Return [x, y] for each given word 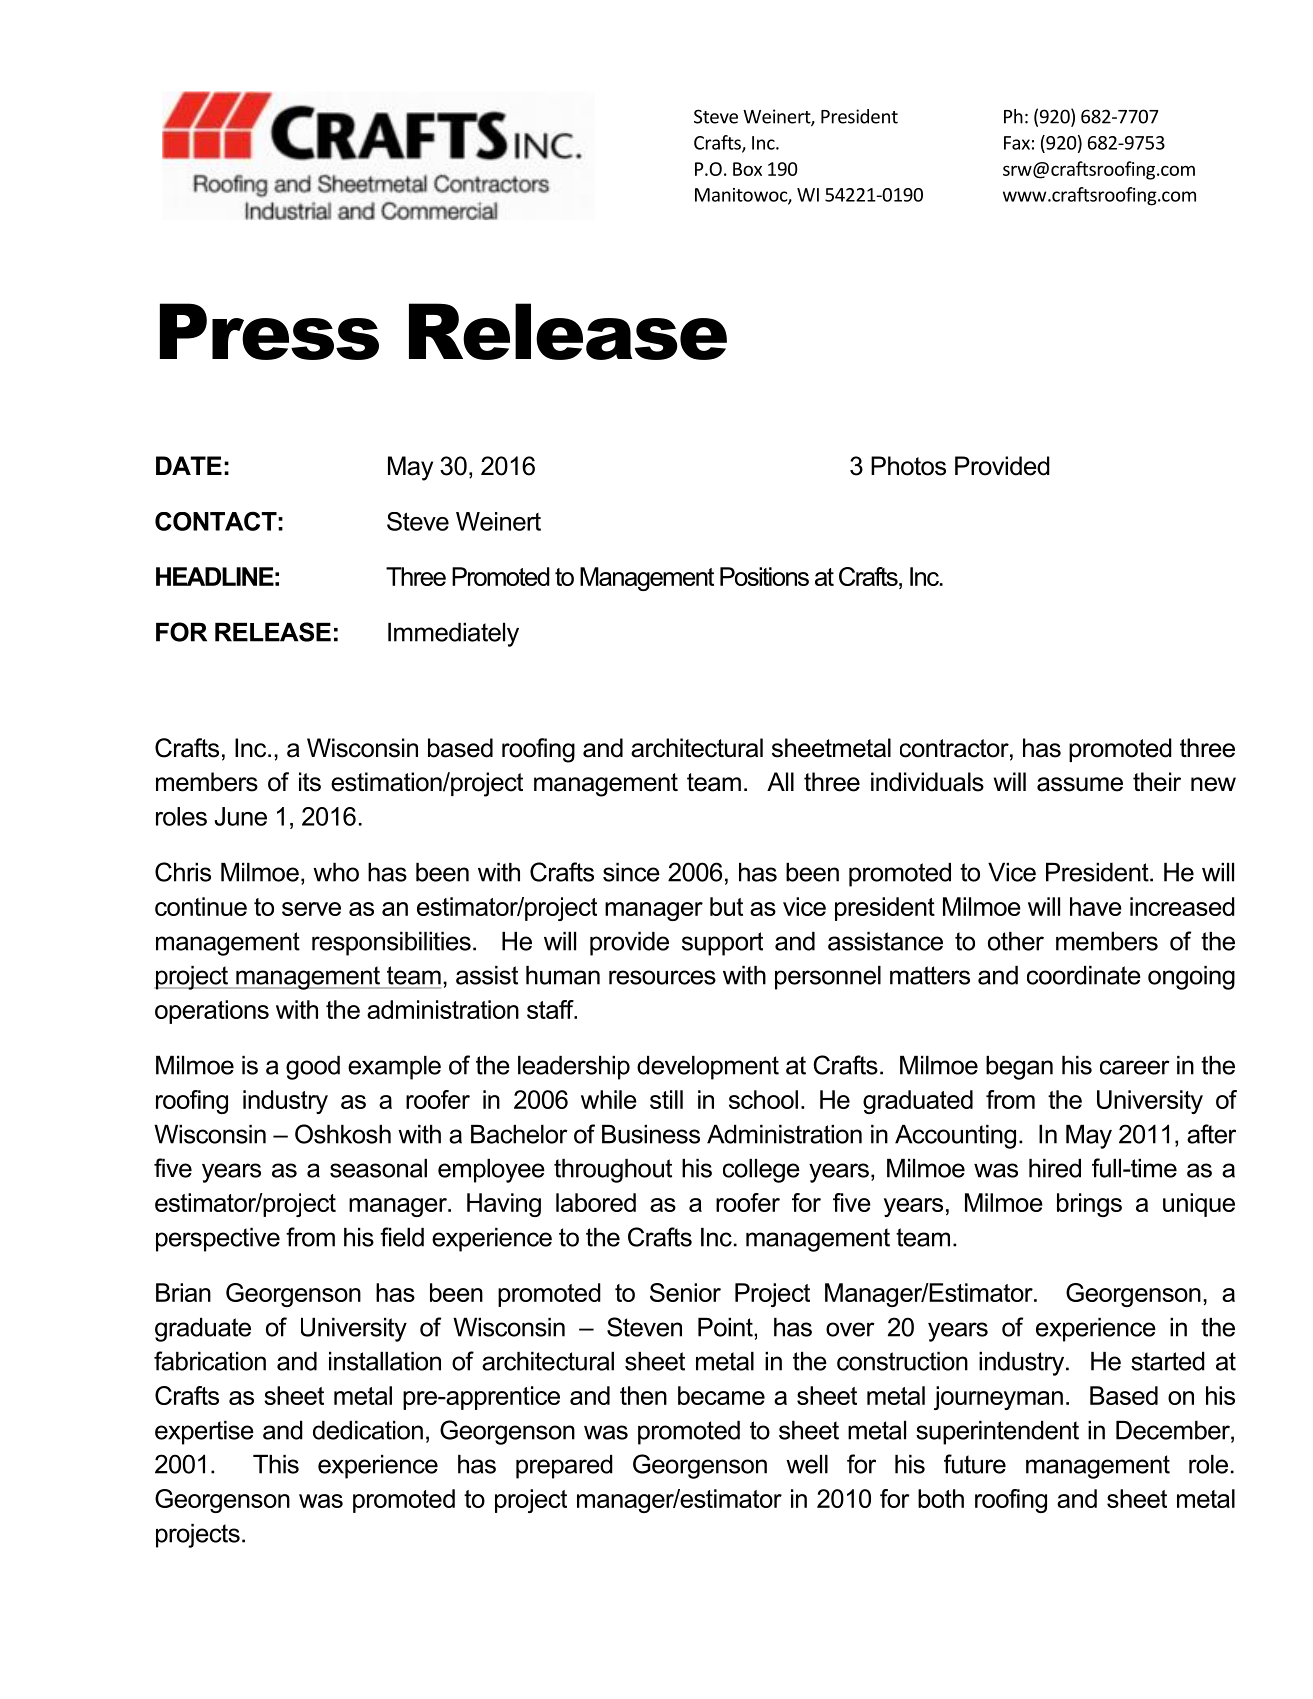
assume [1080, 784]
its [310, 782]
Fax [1017, 143]
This [276, 1464]
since [631, 872]
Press [269, 331]
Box [747, 169]
